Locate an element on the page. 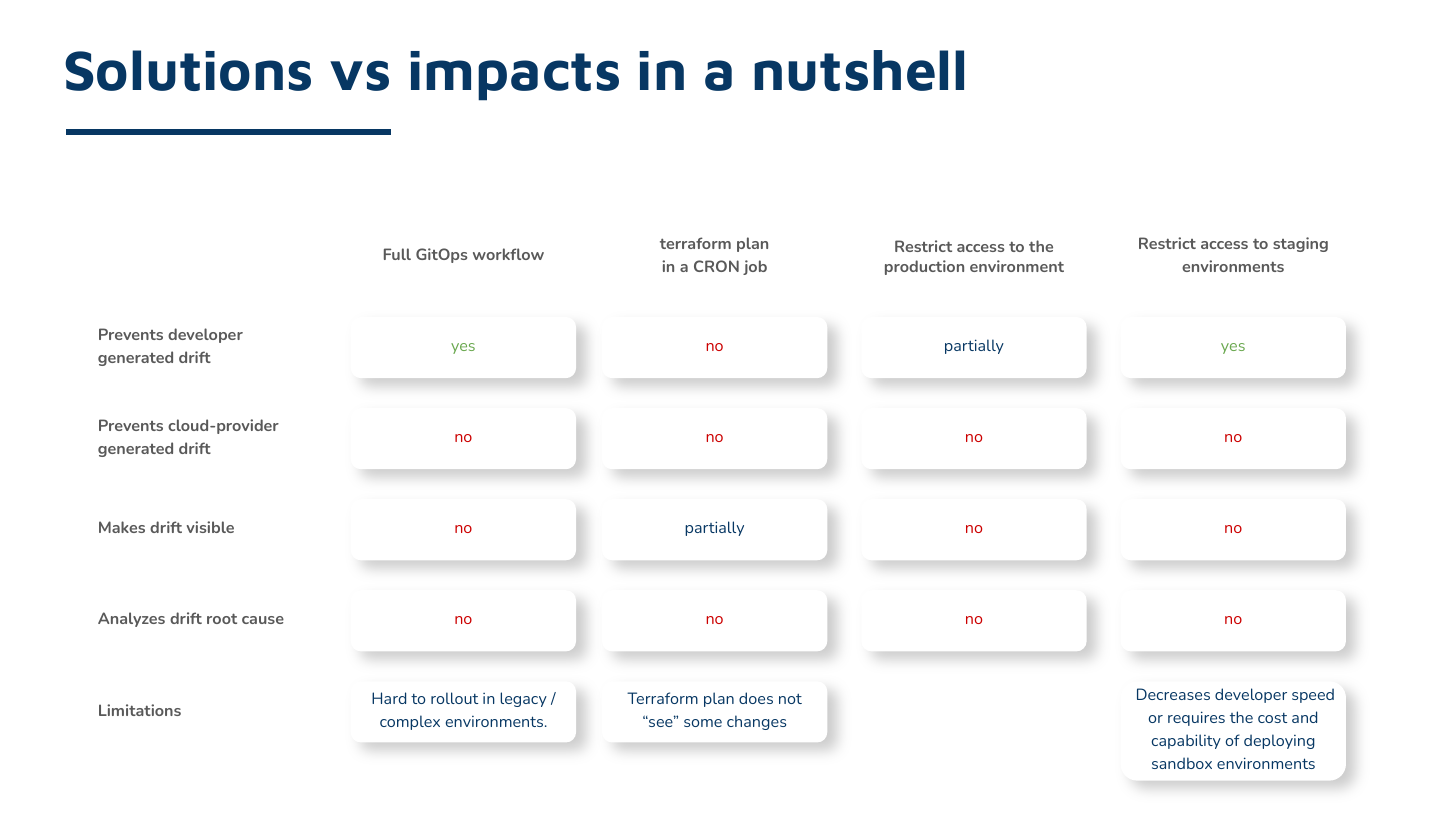 Image resolution: width=1456 pixels, height=819 pixels. some is located at coordinates (703, 723).
